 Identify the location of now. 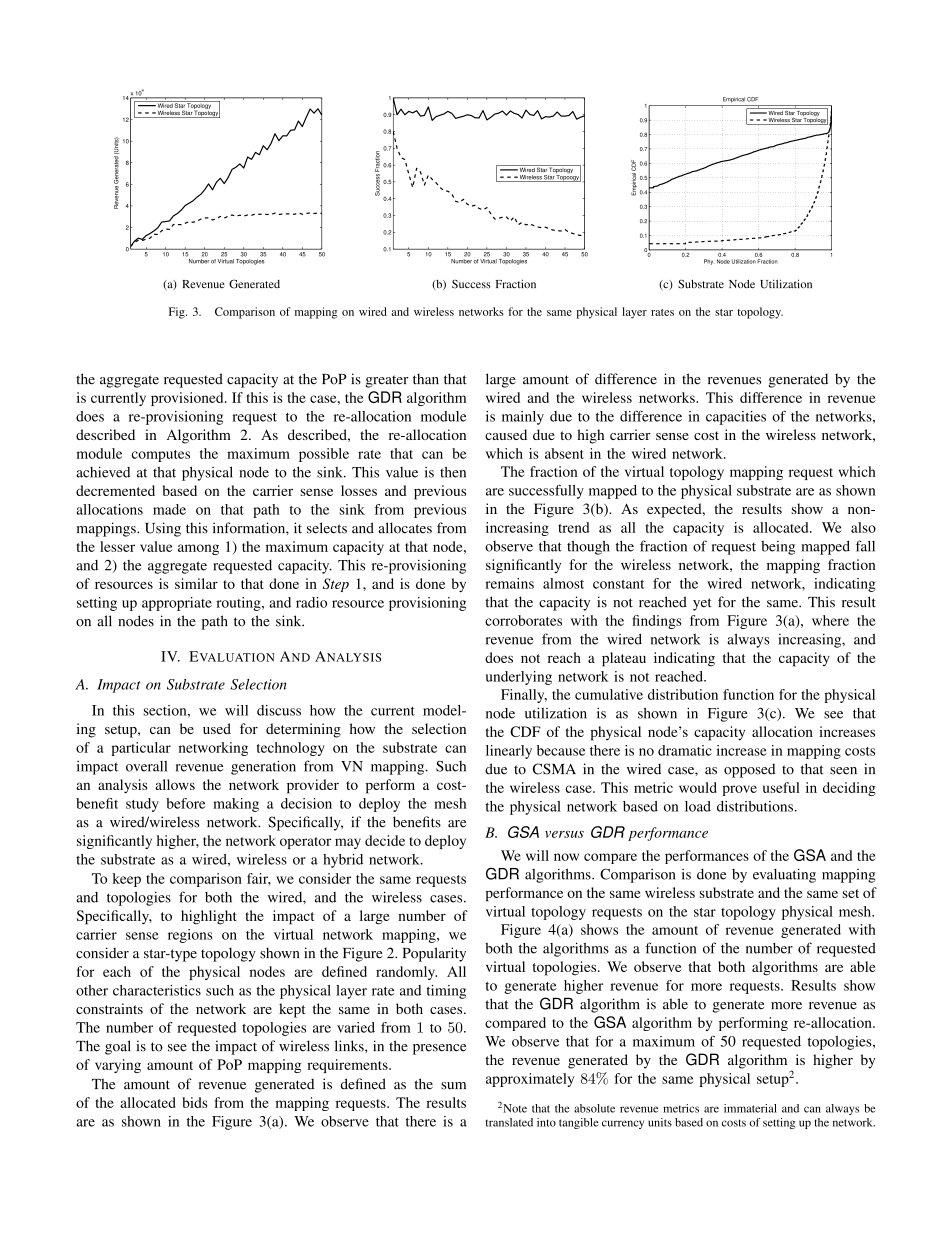
(566, 857).
